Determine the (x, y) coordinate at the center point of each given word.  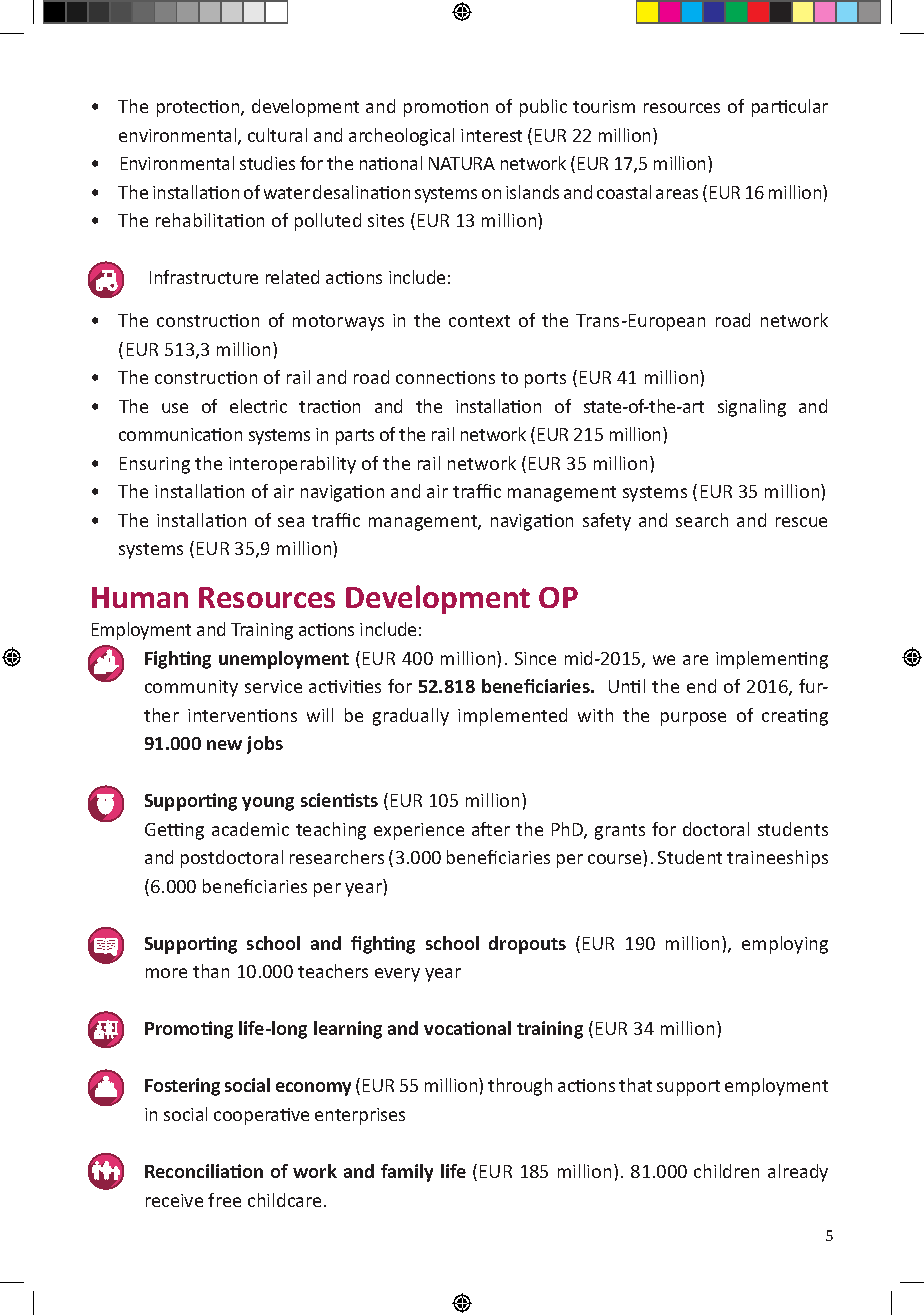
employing (785, 945)
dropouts (527, 945)
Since (535, 658)
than (211, 971)
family (407, 1173)
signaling (752, 408)
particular (790, 108)
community (191, 688)
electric (258, 406)
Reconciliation (204, 1171)
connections (445, 377)
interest (491, 135)
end (701, 686)
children (726, 1171)
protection (199, 108)
